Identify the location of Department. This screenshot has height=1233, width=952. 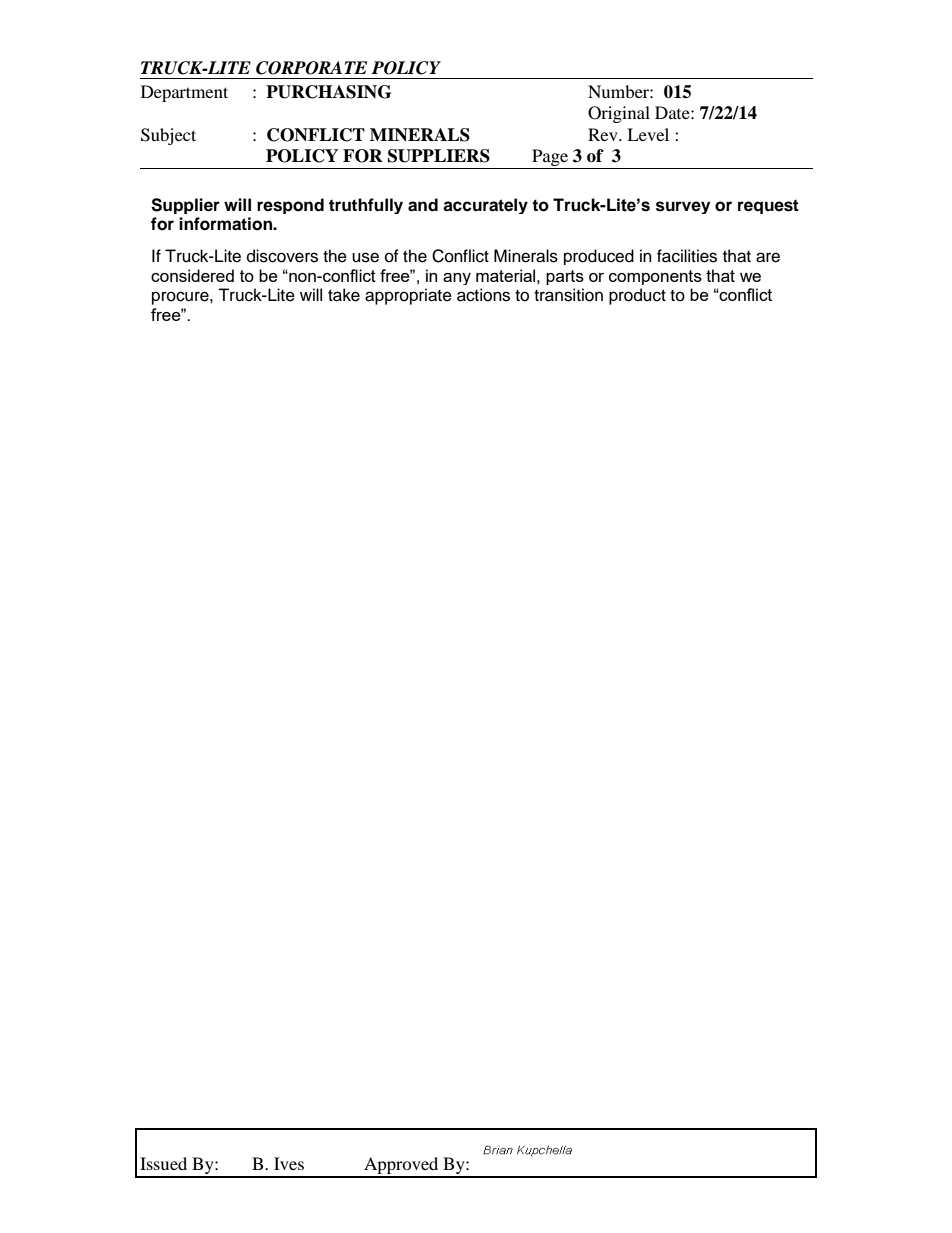
(184, 93).
